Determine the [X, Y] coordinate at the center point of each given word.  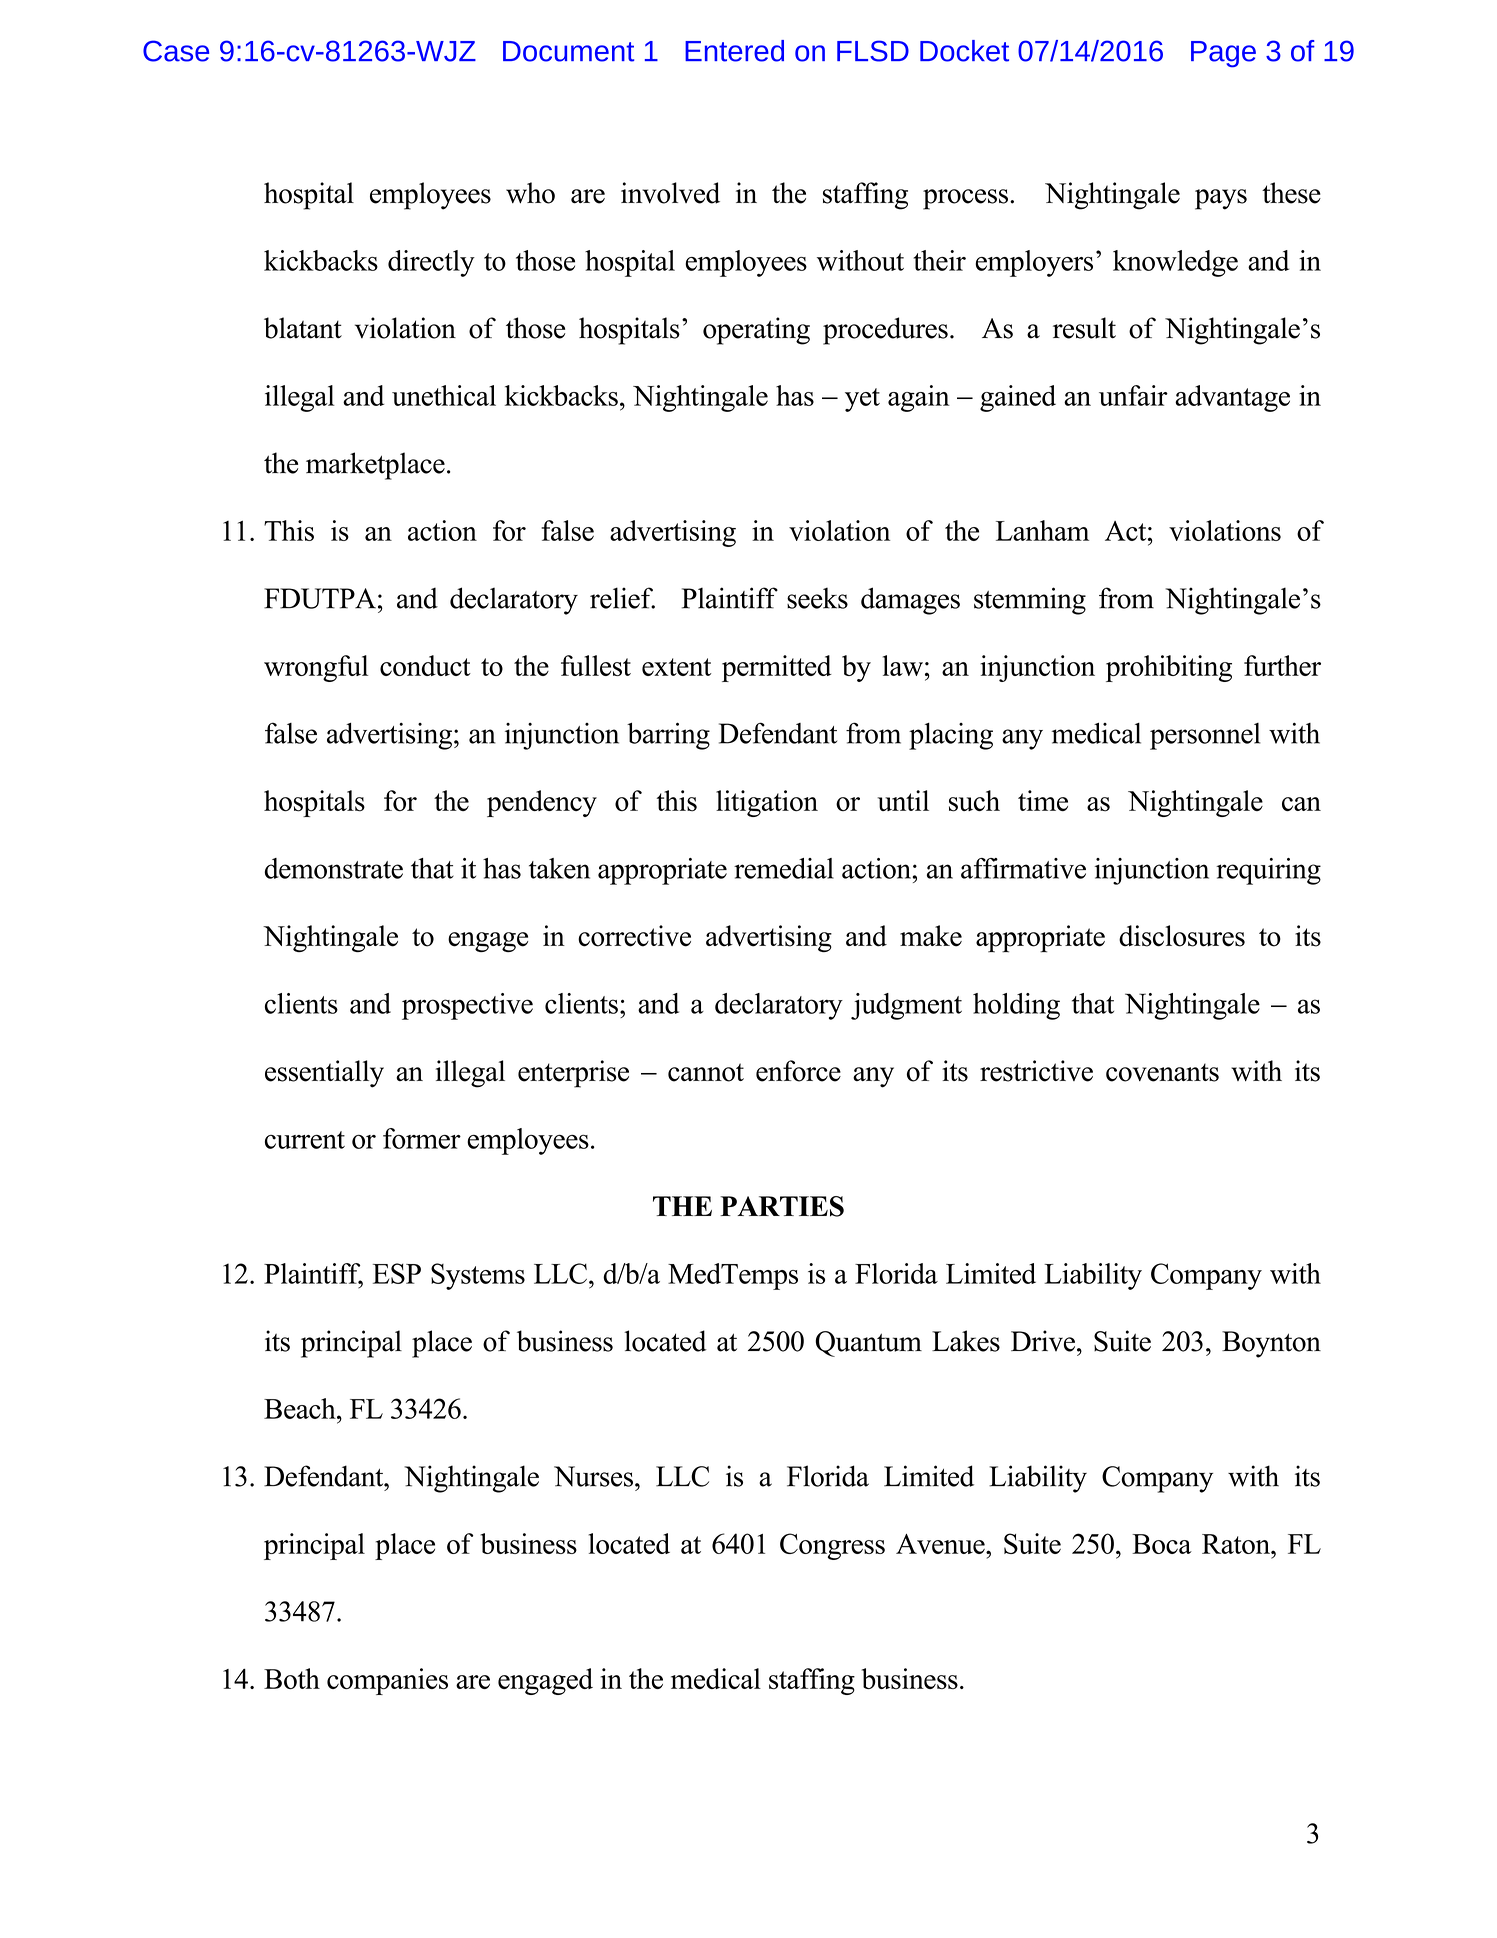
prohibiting [1169, 668]
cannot [706, 1072]
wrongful [316, 668]
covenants [1162, 1072]
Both [292, 1678]
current [305, 1140]
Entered [734, 51]
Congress [832, 1546]
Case [176, 51]
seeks [817, 598]
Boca [1162, 1544]
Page [1223, 54]
